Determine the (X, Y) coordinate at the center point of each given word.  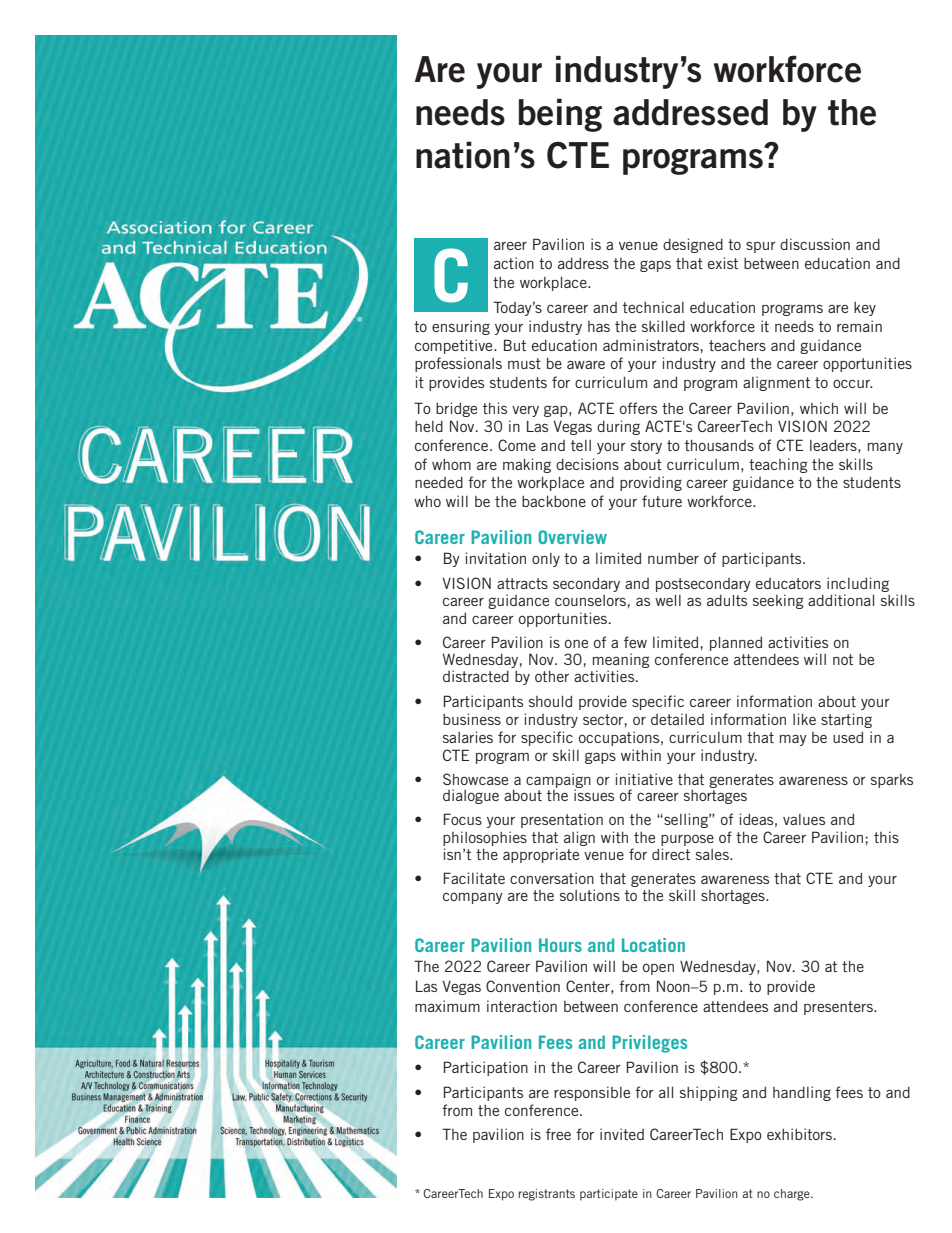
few (635, 642)
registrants (546, 1195)
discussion (815, 244)
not (843, 659)
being (560, 115)
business (472, 719)
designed (693, 245)
